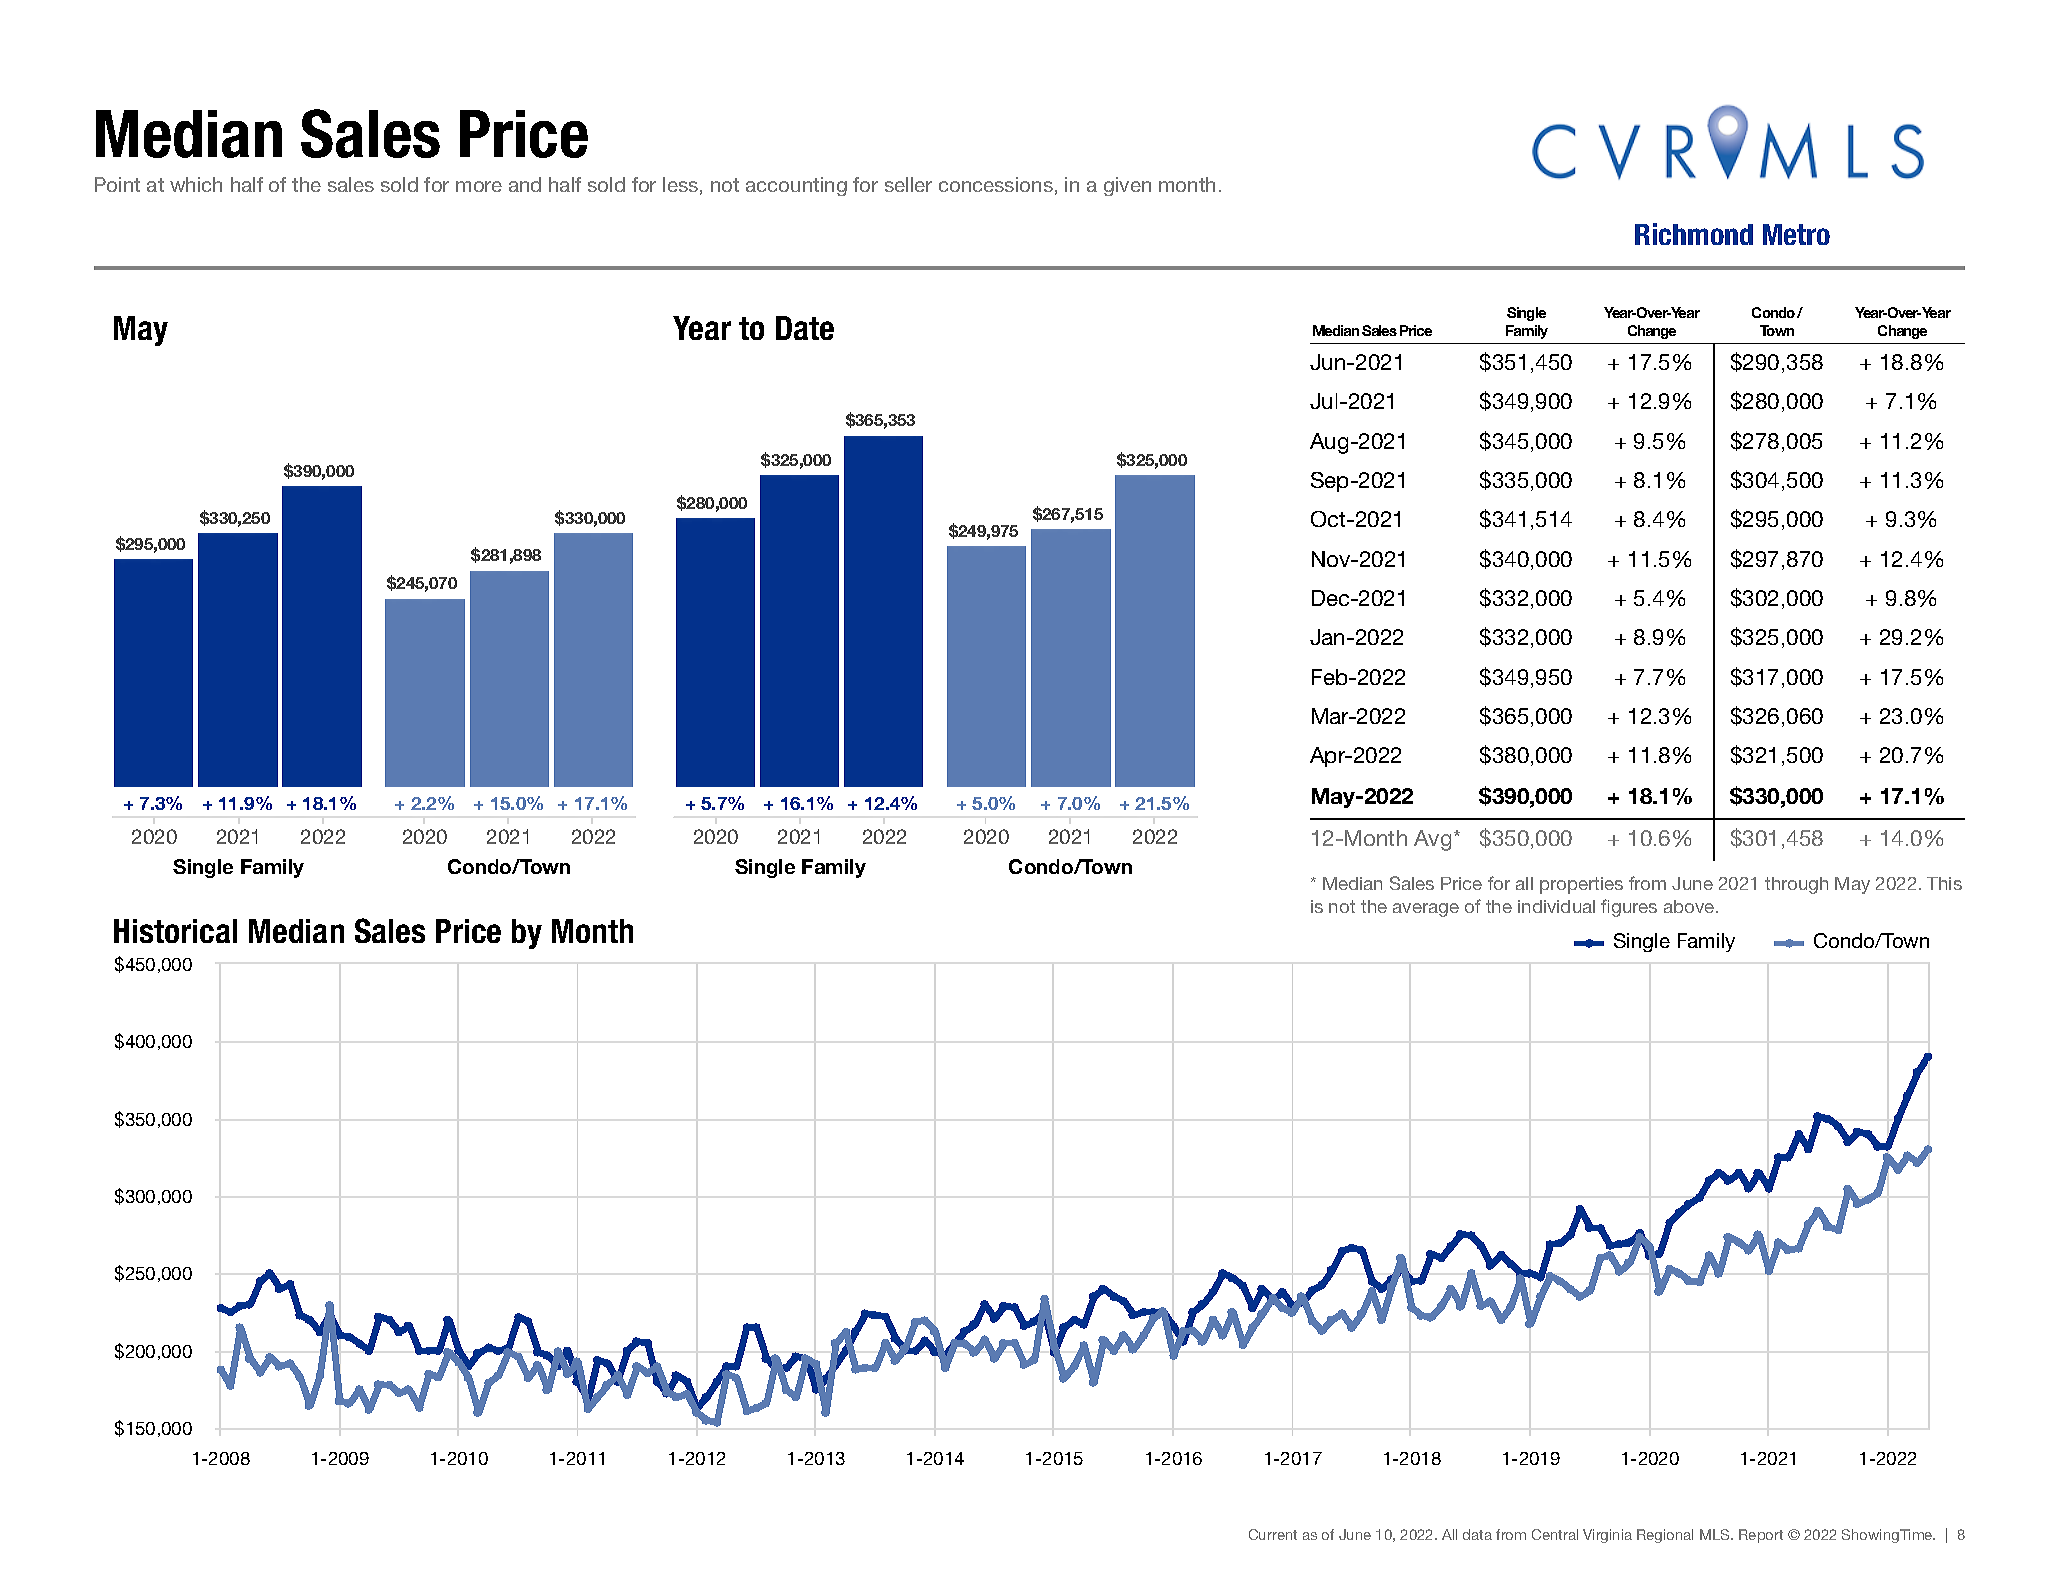 Image resolution: width=2059 pixels, height=1591 pixels. I want to click on more, so click(479, 186).
